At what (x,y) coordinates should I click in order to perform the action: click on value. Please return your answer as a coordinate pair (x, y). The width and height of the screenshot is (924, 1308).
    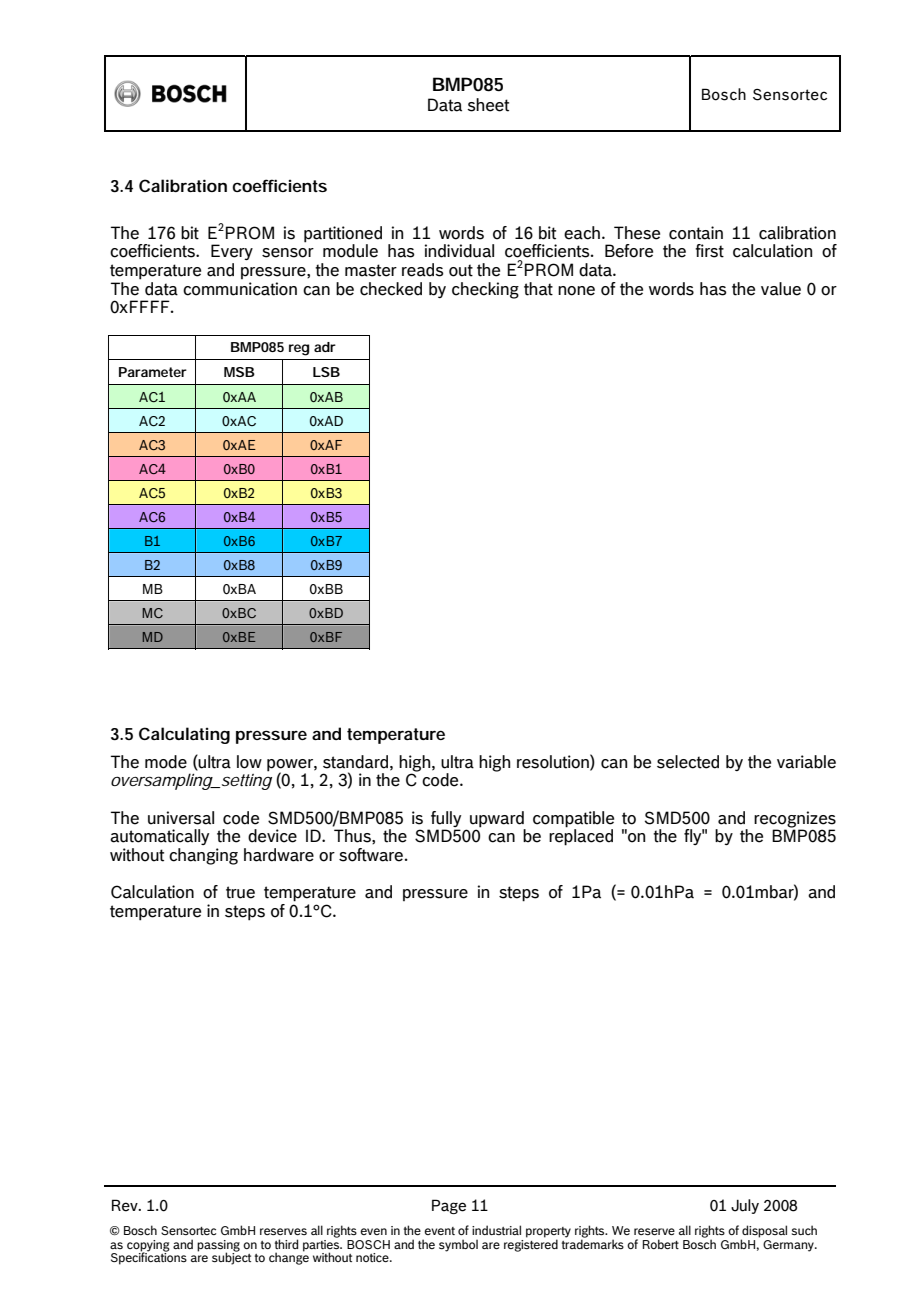
    Looking at the image, I should click on (781, 289).
